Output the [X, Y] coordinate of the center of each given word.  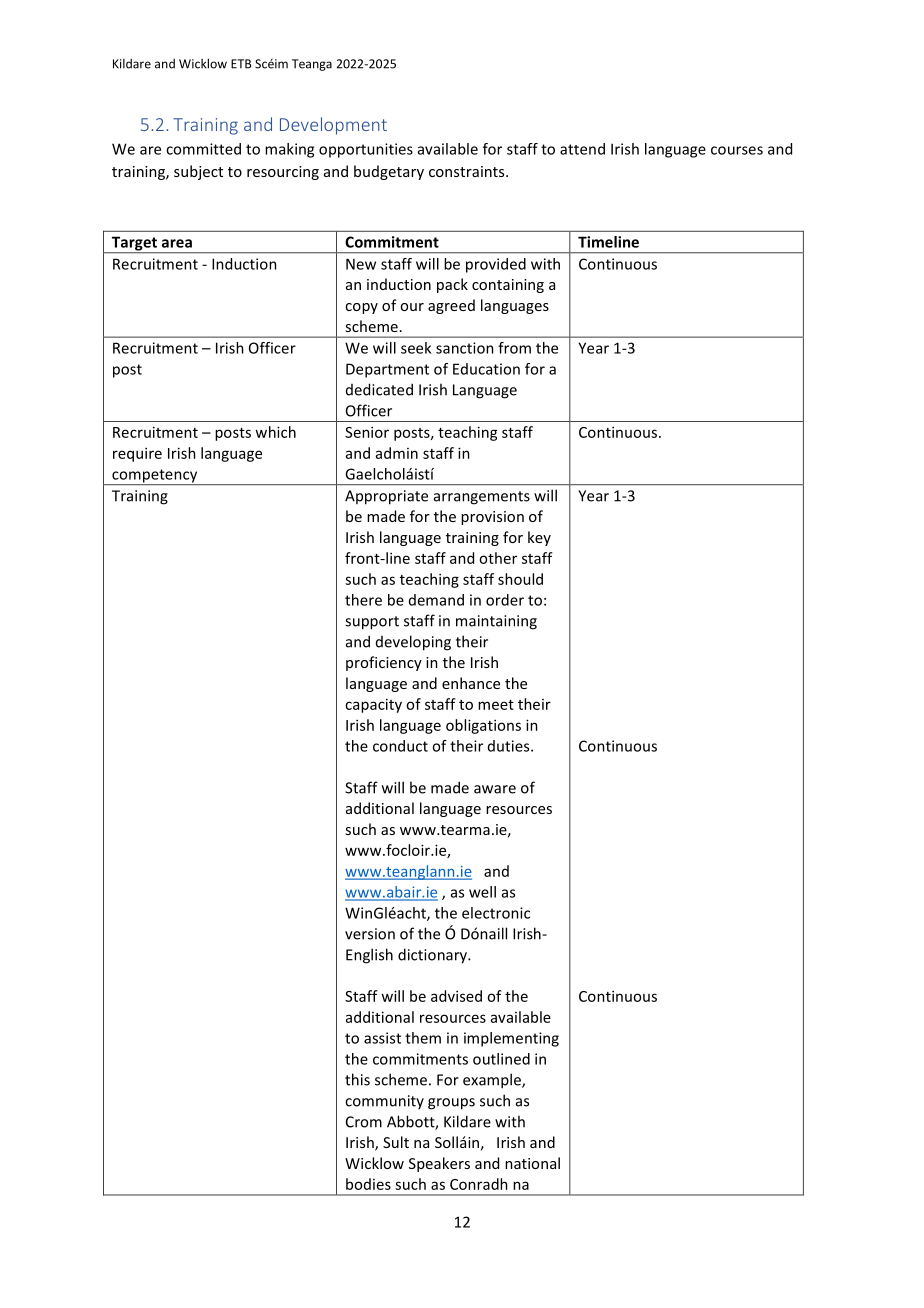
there [363, 600]
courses [737, 150]
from [514, 348]
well [482, 892]
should [520, 579]
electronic [496, 913]
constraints [468, 171]
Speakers [439, 1164]
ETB [241, 64]
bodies [368, 1184]
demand [436, 600]
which [275, 432]
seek [416, 348]
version [370, 934]
